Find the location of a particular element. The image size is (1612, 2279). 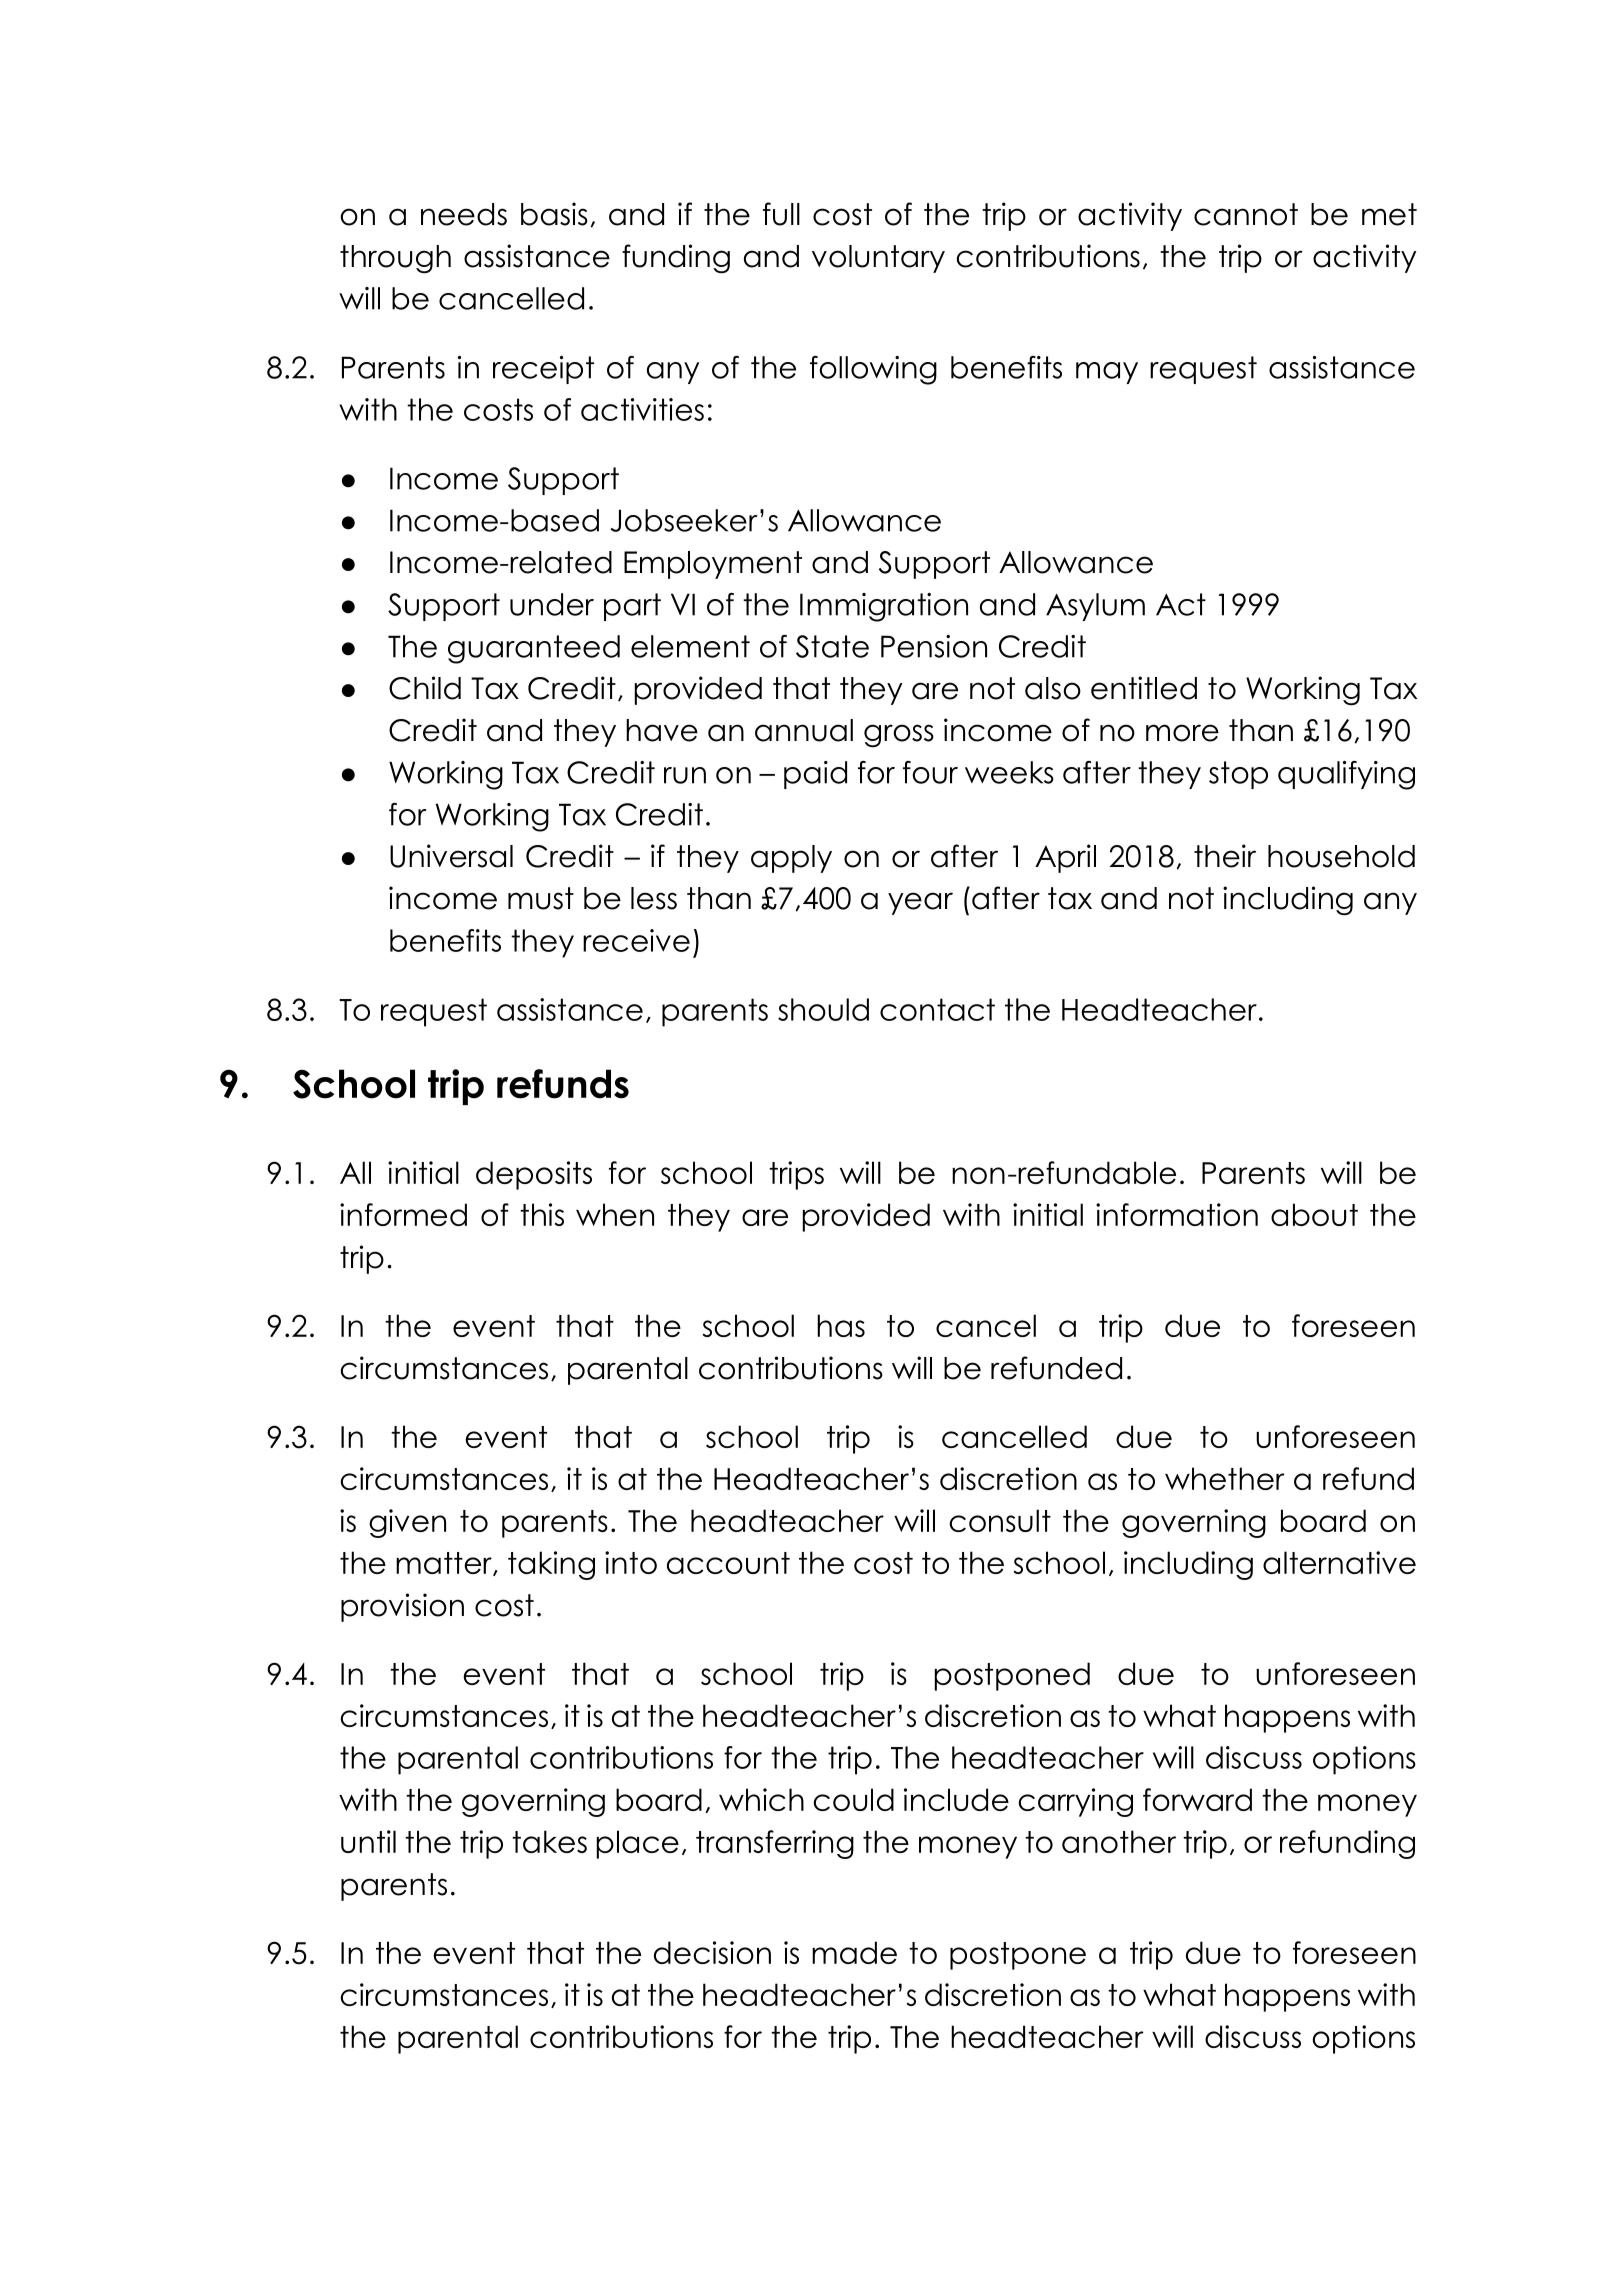

about is located at coordinates (1314, 1214).
